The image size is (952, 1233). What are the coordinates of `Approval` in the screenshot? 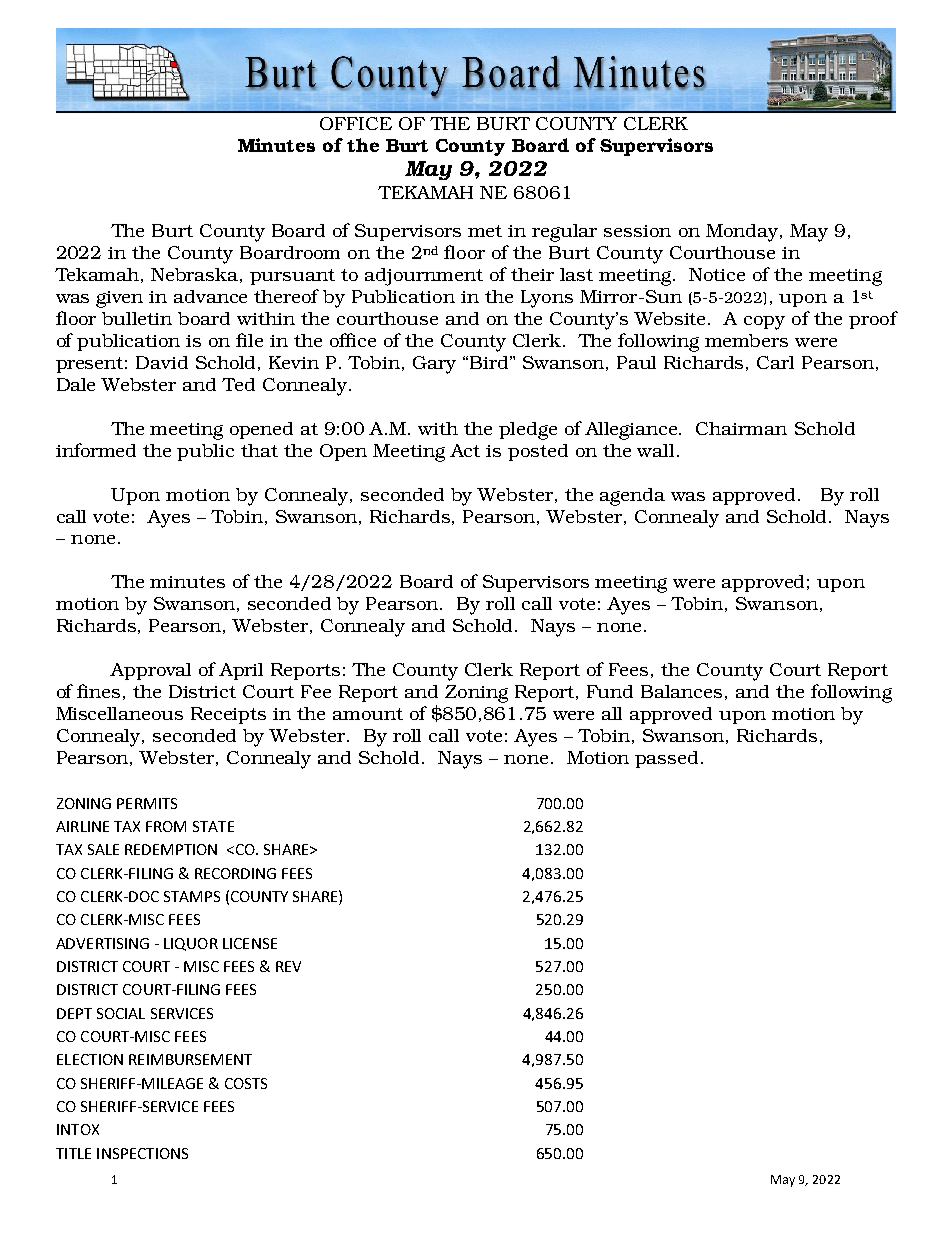 It's located at (150, 671).
